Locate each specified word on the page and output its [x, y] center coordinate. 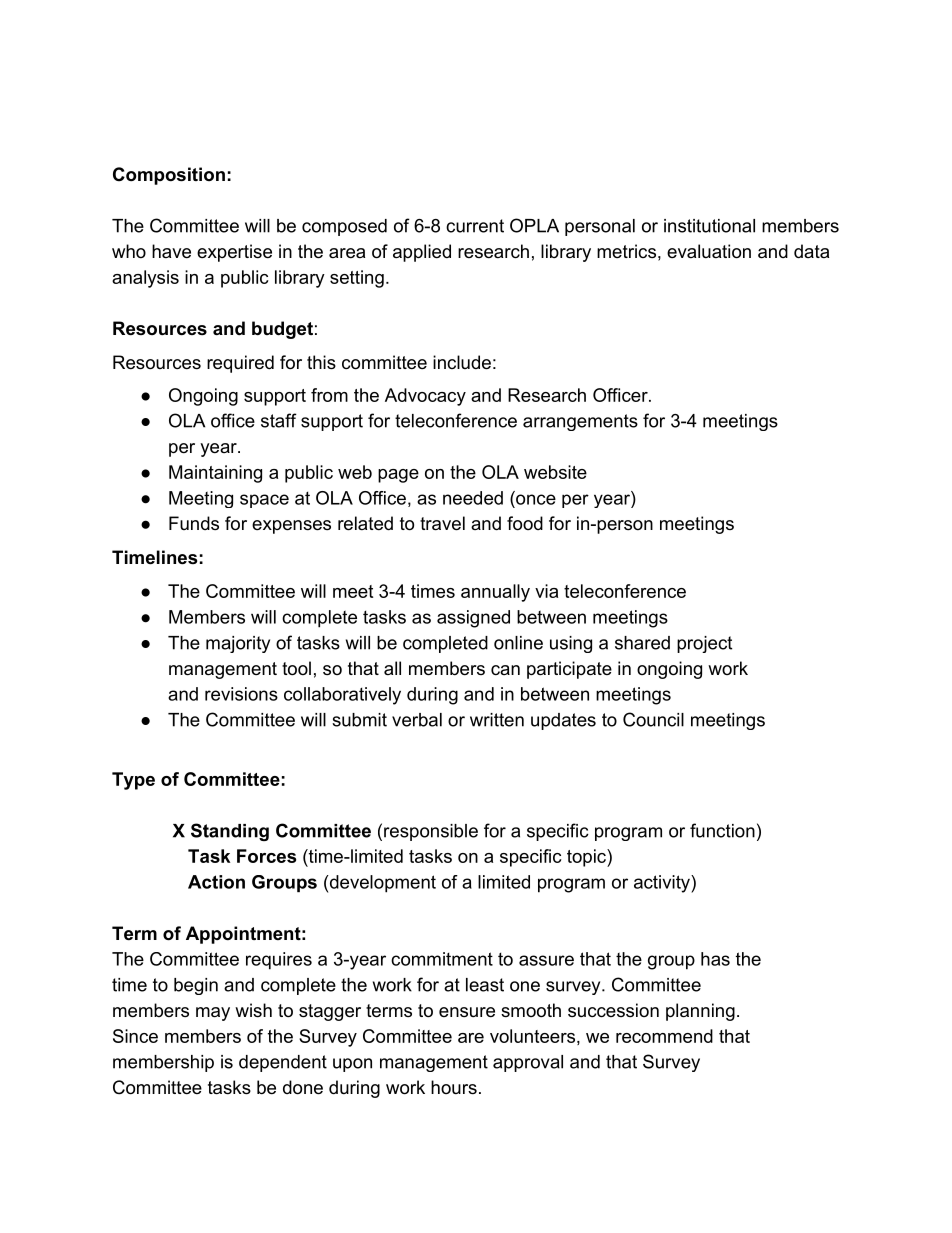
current [475, 226]
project [704, 644]
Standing [230, 832]
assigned [473, 619]
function [722, 830]
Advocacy [425, 397]
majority [238, 644]
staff [279, 420]
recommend [664, 1036]
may [213, 1014]
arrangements [580, 422]
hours [454, 1087]
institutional [709, 226]
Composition [169, 176]
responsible [431, 832]
